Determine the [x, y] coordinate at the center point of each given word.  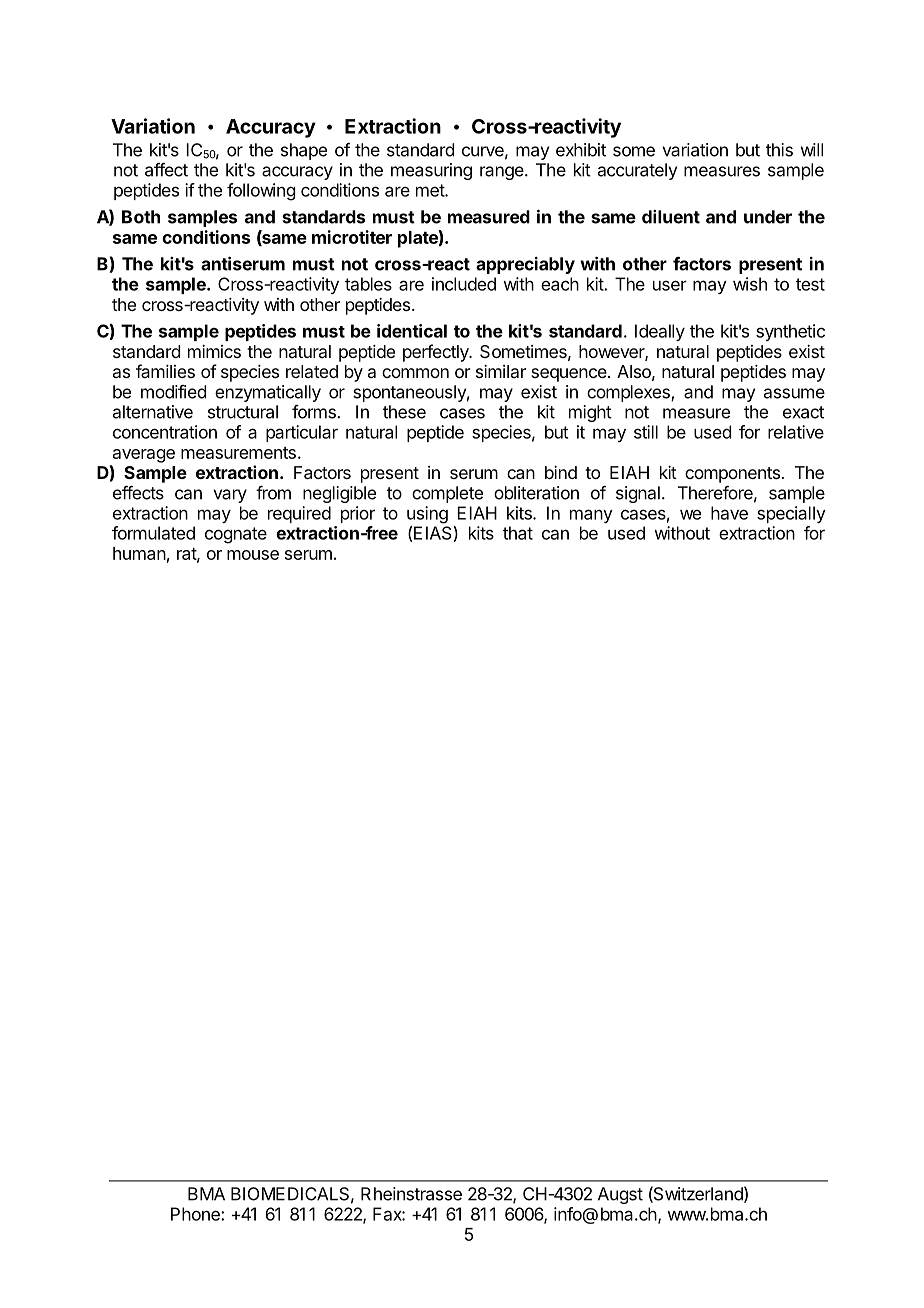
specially [791, 514]
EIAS [434, 534]
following [261, 192]
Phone [196, 1214]
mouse [253, 555]
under [768, 217]
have [729, 513]
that [518, 533]
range [503, 173]
